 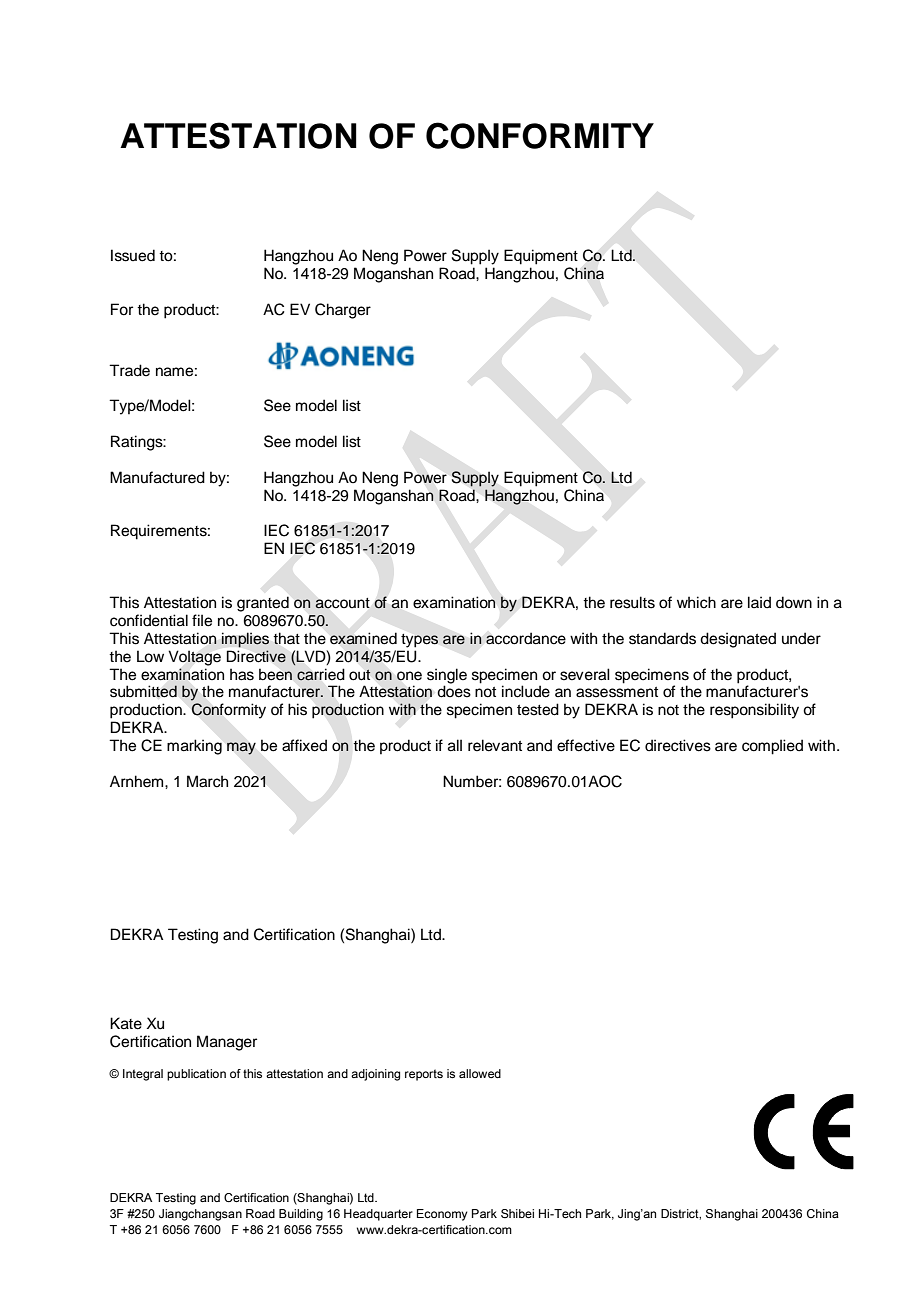 What do you see at coordinates (754, 711) in the page?
I see `responsibility` at bounding box center [754, 711].
